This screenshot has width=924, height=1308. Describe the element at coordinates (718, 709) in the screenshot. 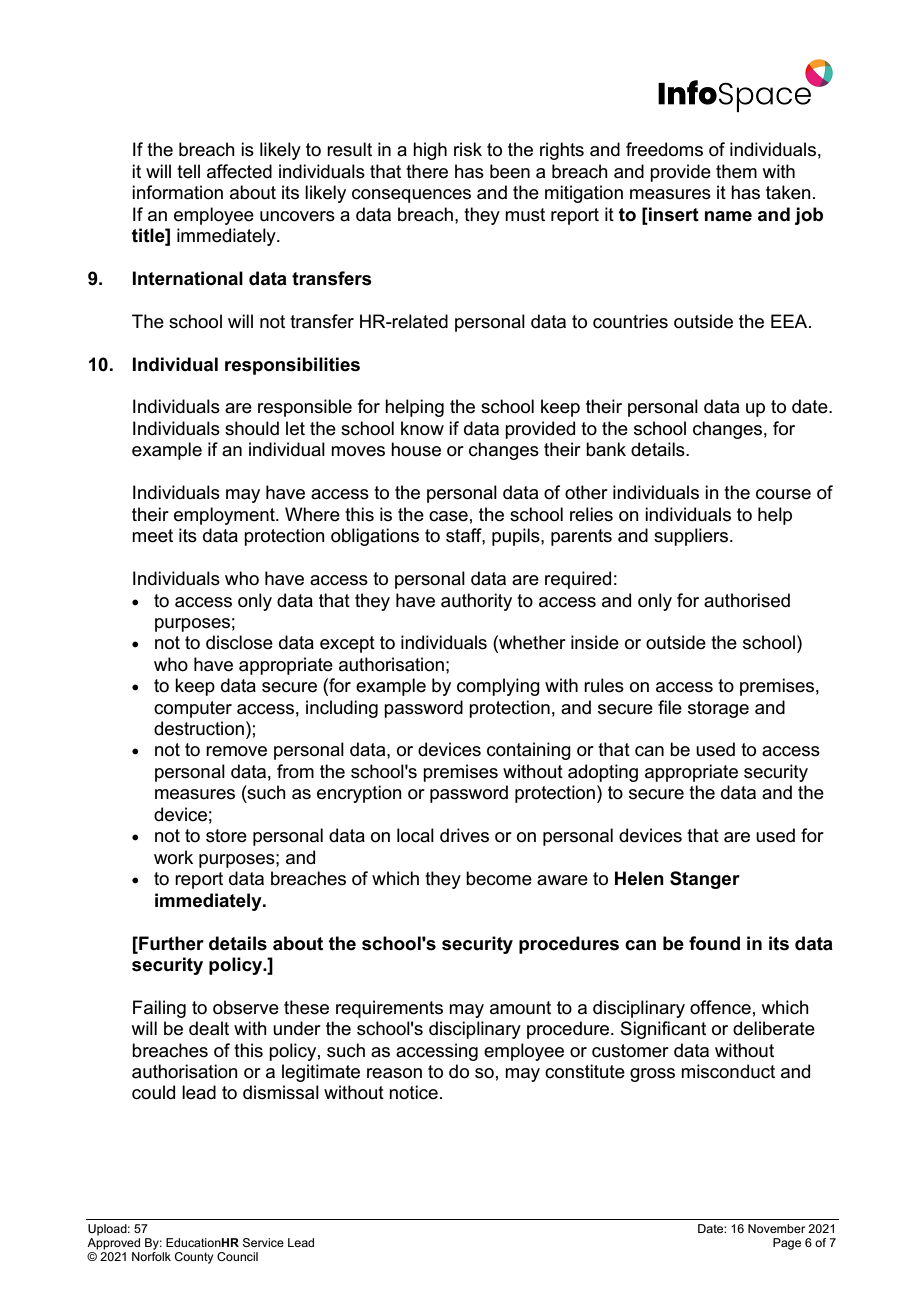

I see `storage` at that location.
